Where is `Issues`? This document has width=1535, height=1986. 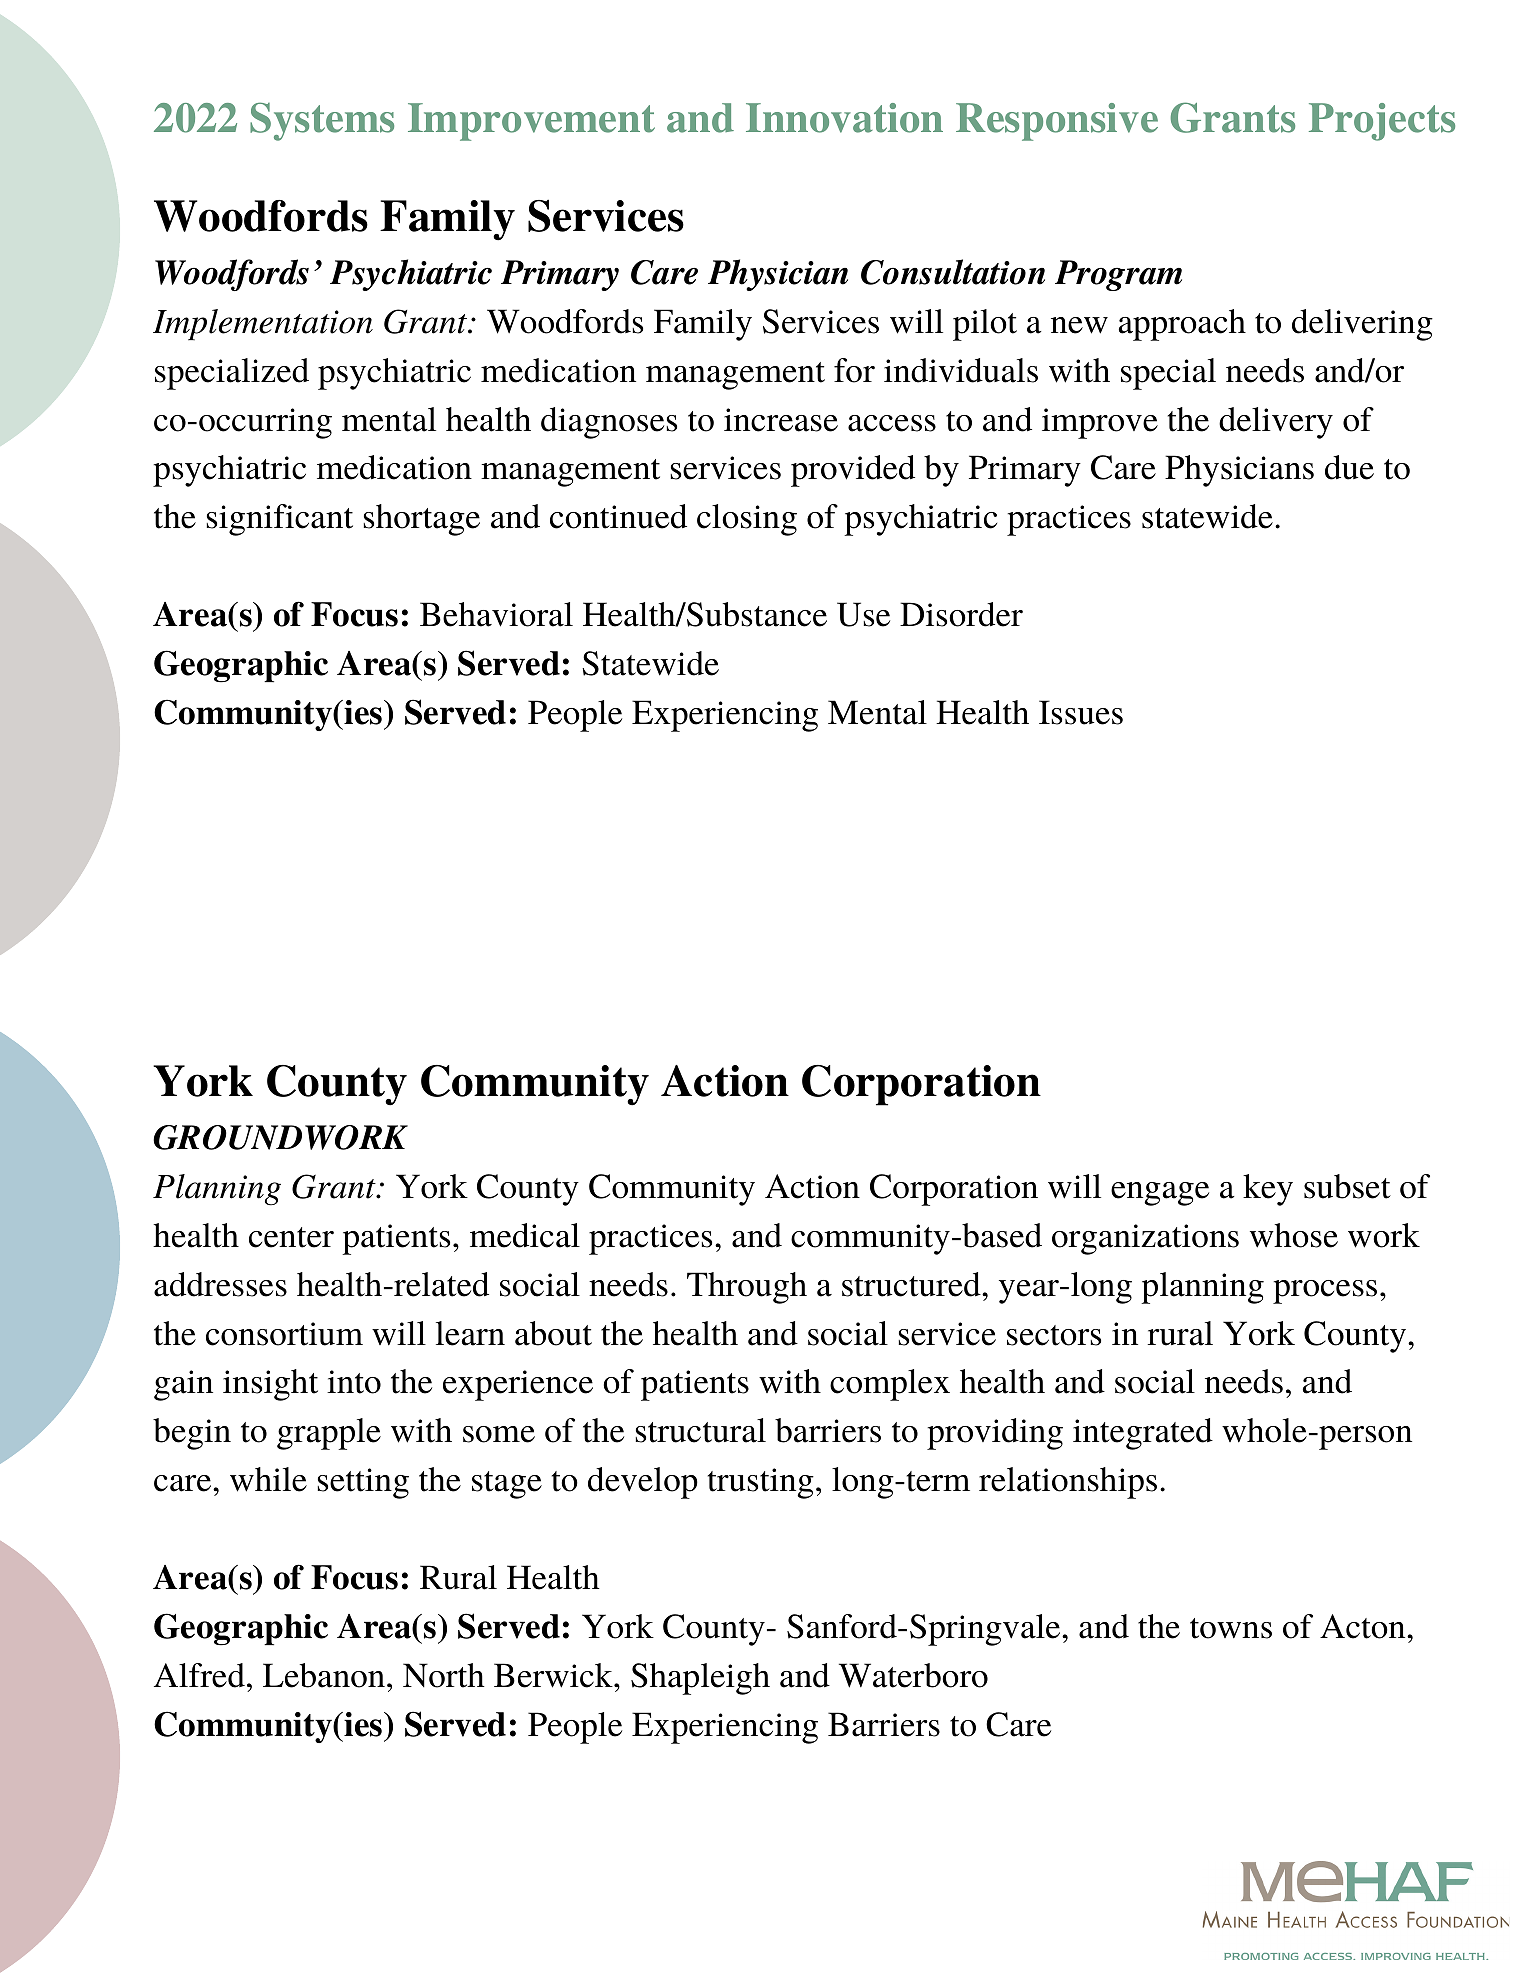
Issues is located at coordinates (1081, 712).
